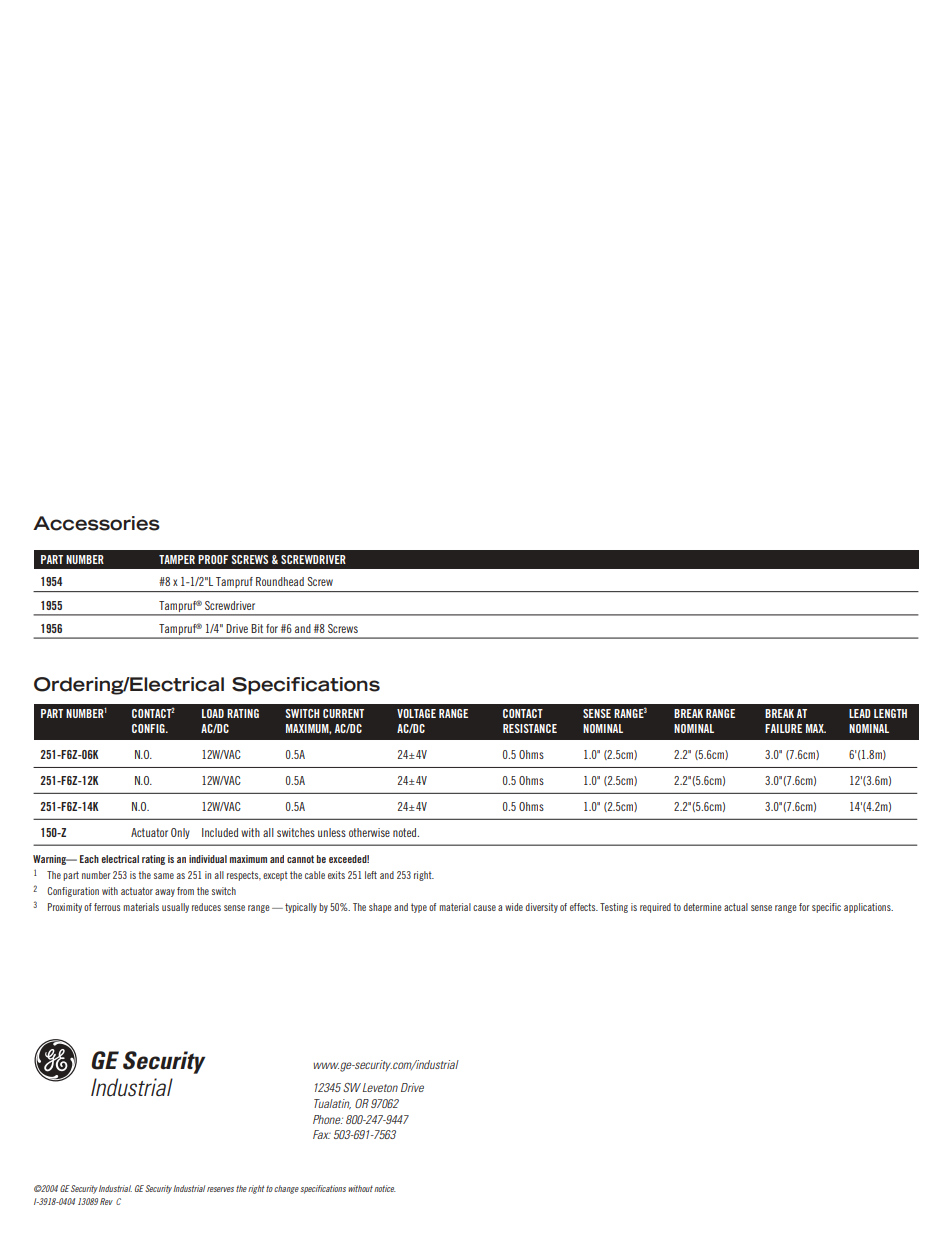  I want to click on Accessories, so click(96, 523).
